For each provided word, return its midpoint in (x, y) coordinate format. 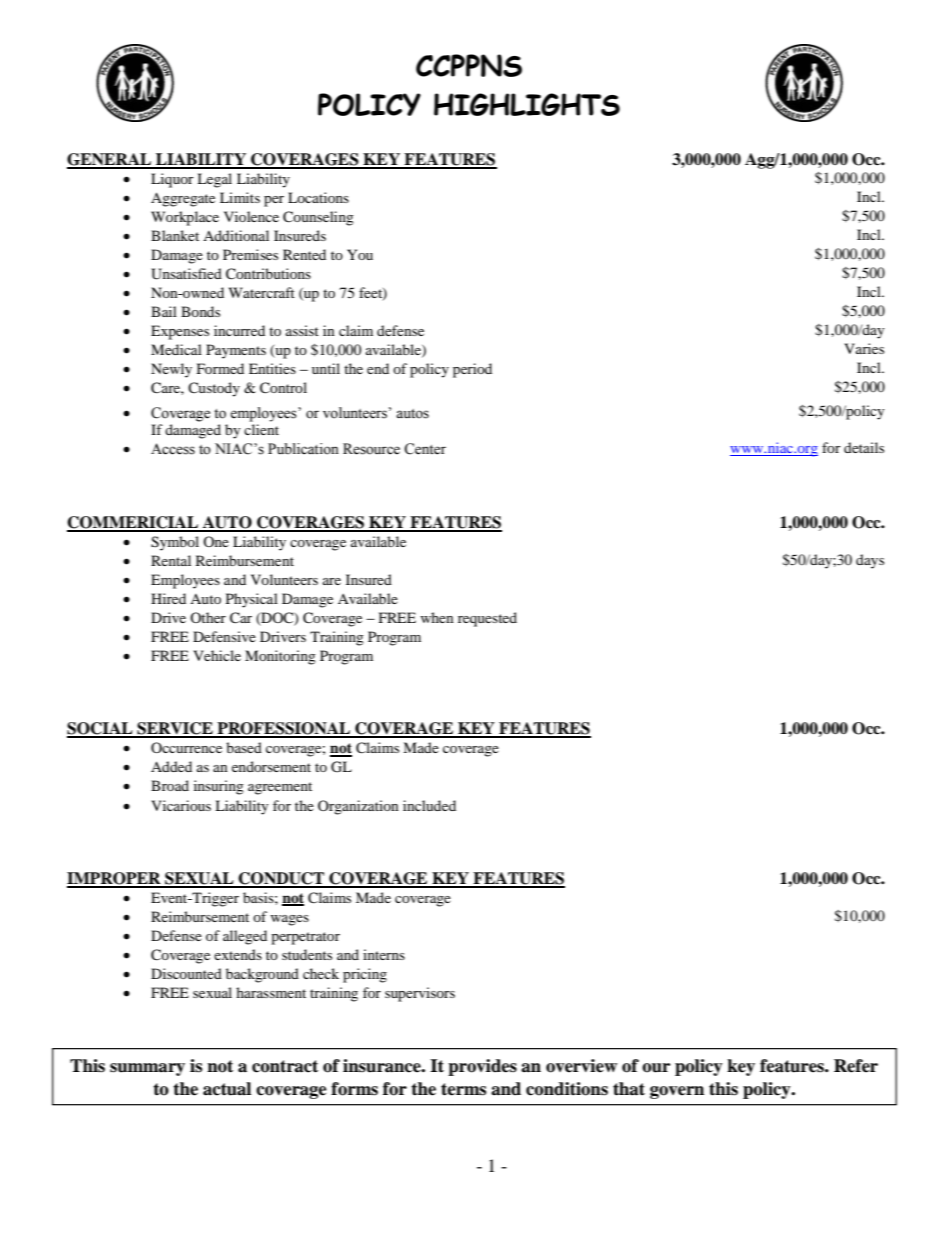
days (870, 561)
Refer (856, 1066)
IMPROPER (115, 879)
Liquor (172, 180)
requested (487, 619)
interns (384, 954)
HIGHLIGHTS (527, 104)
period (472, 370)
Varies (864, 348)
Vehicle (217, 655)
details (864, 447)
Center (425, 449)
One (216, 541)
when (437, 617)
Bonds (200, 311)
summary (147, 1069)
